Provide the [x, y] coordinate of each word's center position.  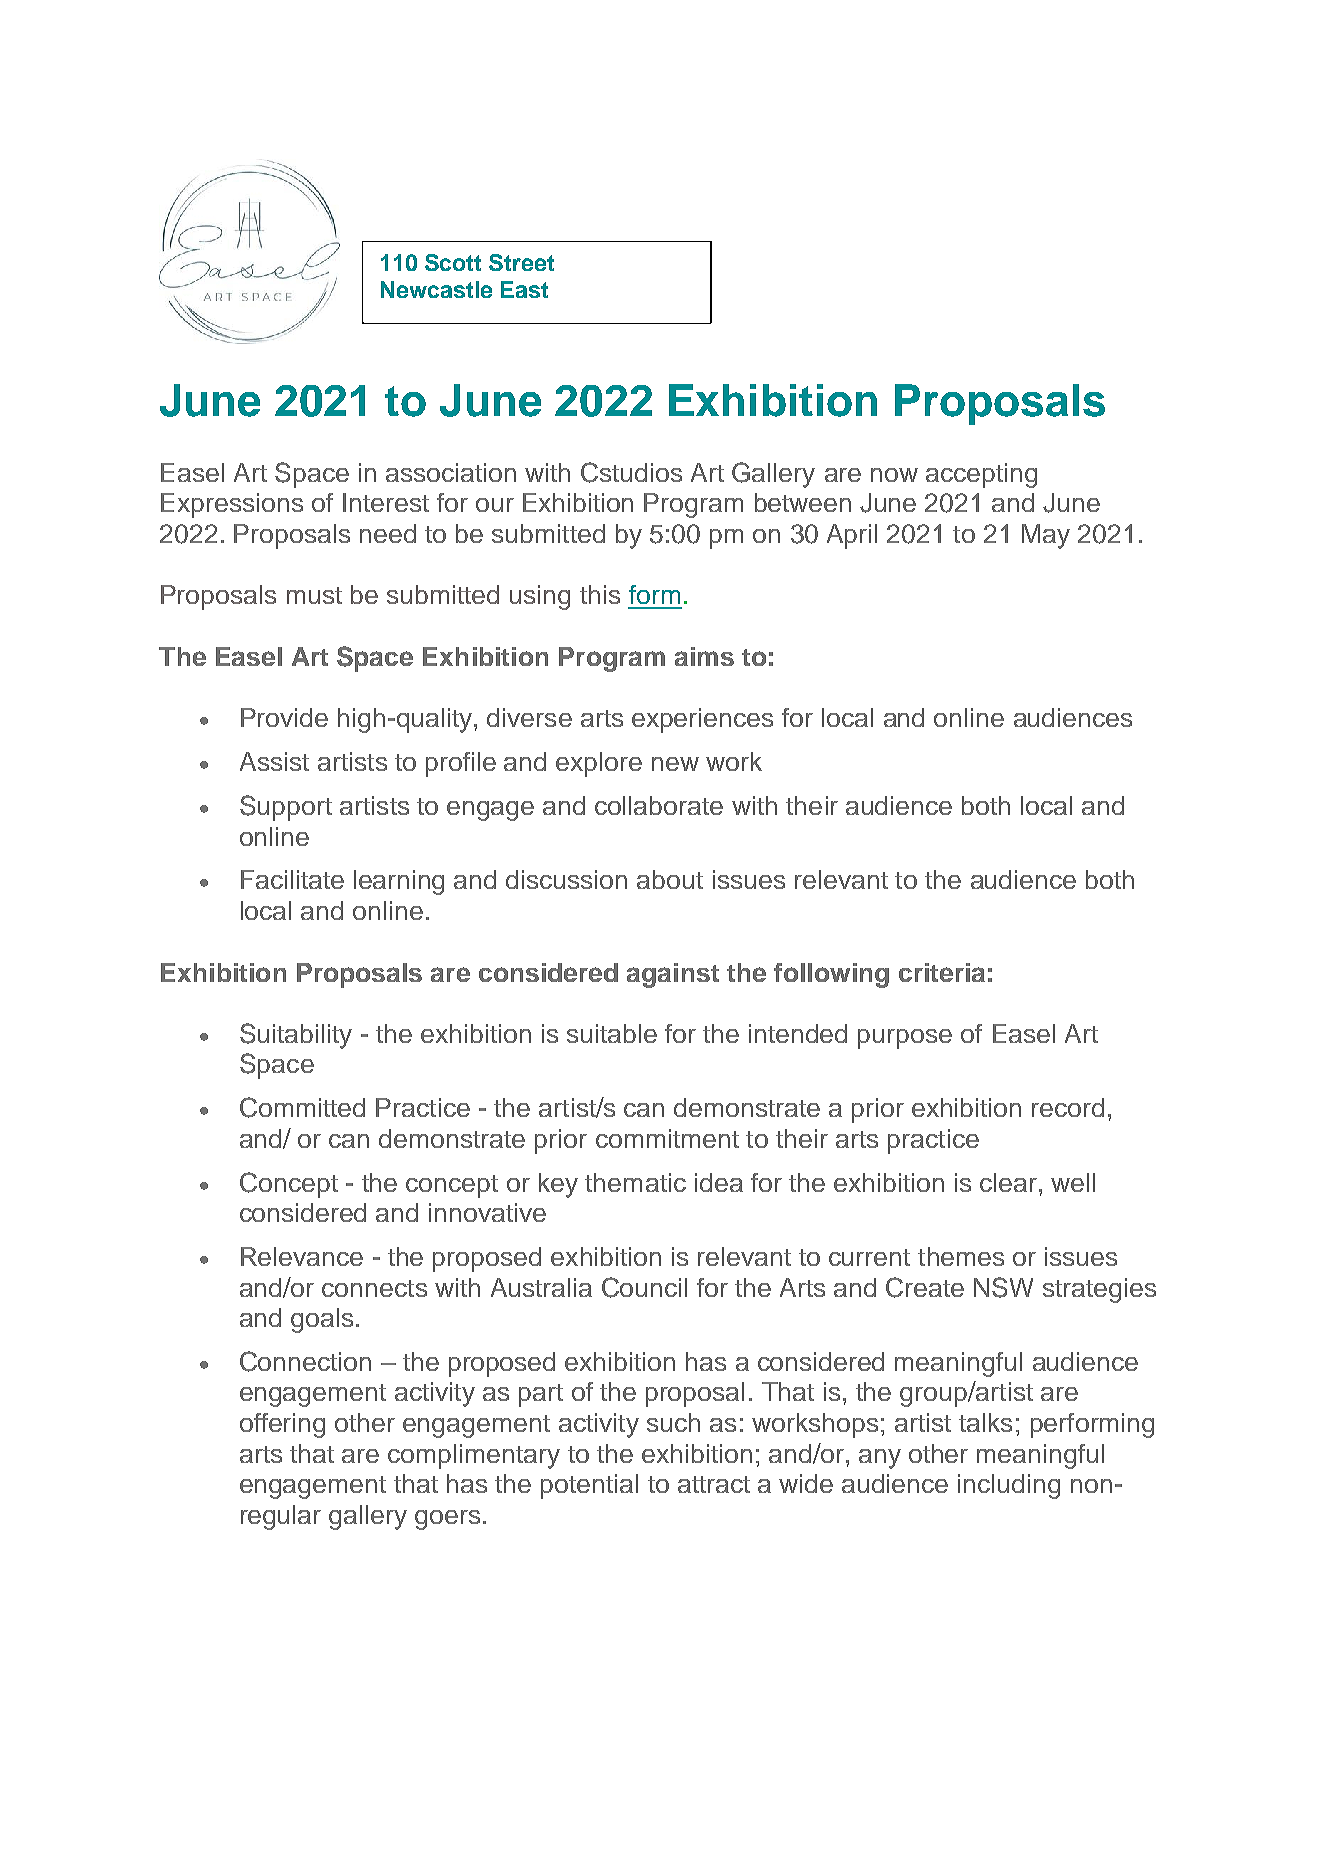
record [1068, 1107]
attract [714, 1484]
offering [282, 1425]
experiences [702, 720]
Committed [302, 1107]
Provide [284, 717]
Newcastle [436, 289]
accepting [981, 475]
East [524, 289]
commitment [667, 1138]
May [1046, 536]
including [1009, 1486]
